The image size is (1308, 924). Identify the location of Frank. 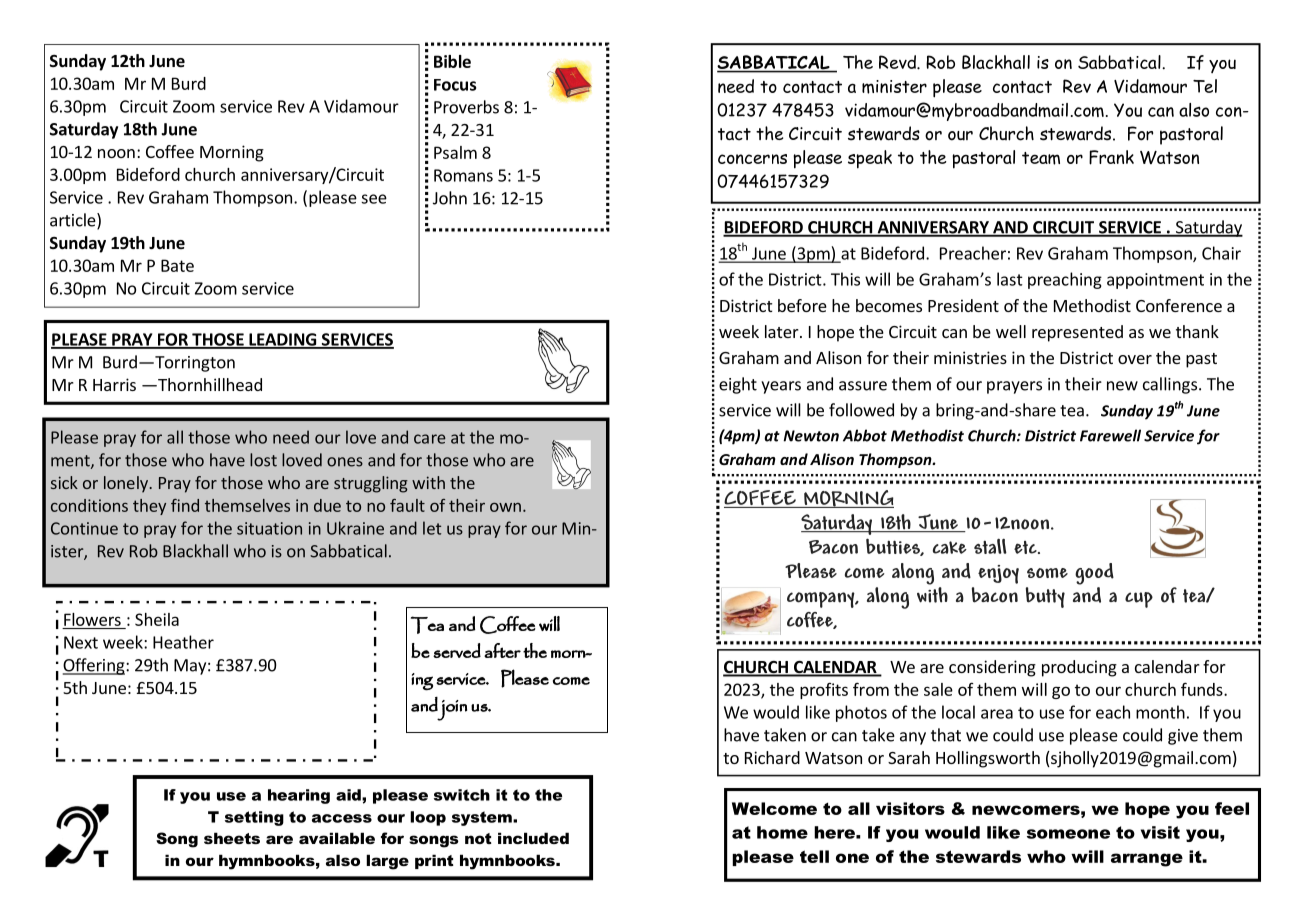
(1111, 157).
